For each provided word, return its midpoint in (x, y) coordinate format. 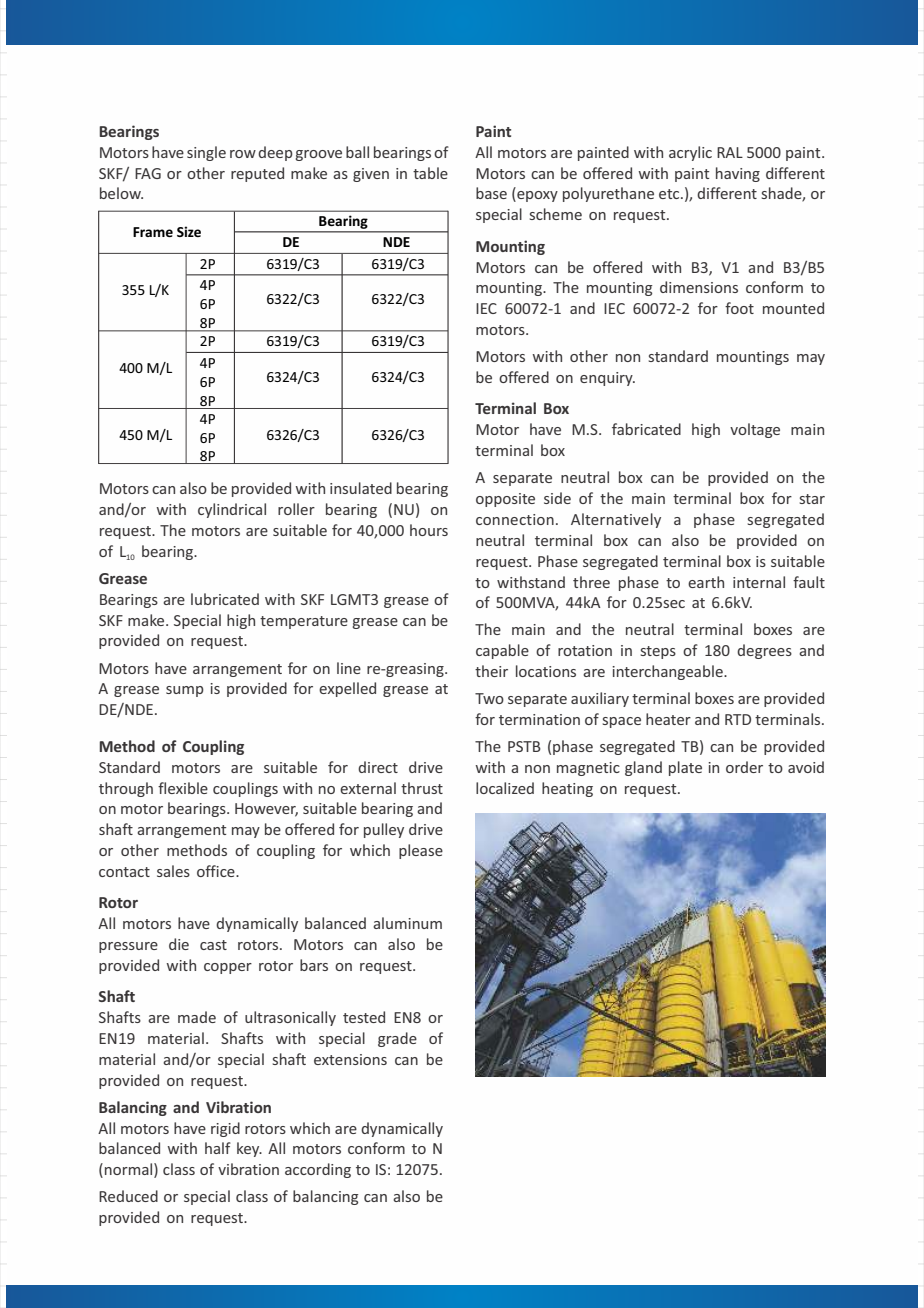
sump (185, 691)
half (218, 1148)
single (206, 153)
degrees (764, 651)
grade (397, 1039)
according (318, 1170)
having (738, 174)
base (491, 193)
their (491, 671)
